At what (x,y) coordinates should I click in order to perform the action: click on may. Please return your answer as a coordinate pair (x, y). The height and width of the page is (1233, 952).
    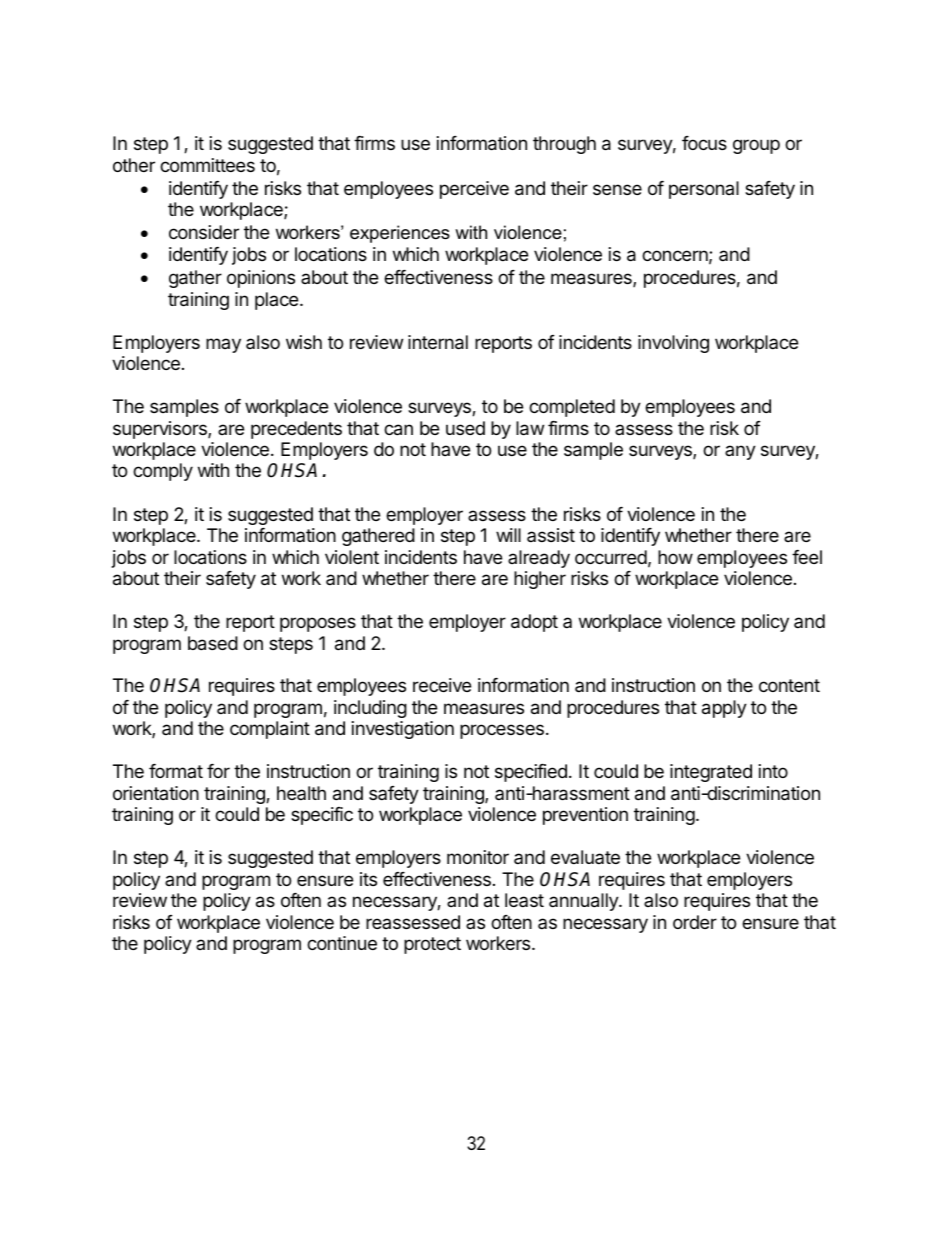
    Looking at the image, I should click on (223, 345).
